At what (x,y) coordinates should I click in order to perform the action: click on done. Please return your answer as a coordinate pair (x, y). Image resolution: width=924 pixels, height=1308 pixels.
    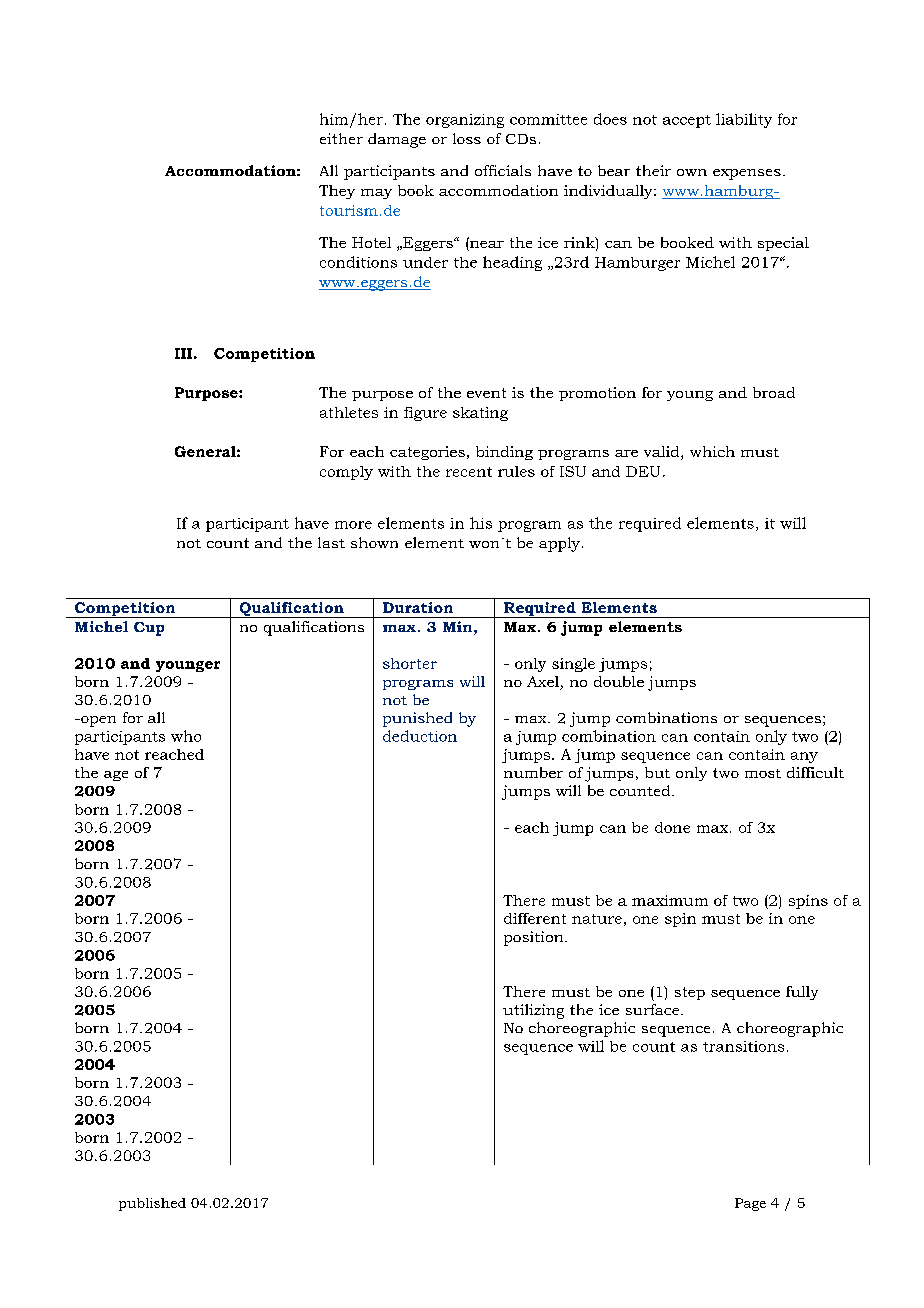
    Looking at the image, I should click on (672, 827).
